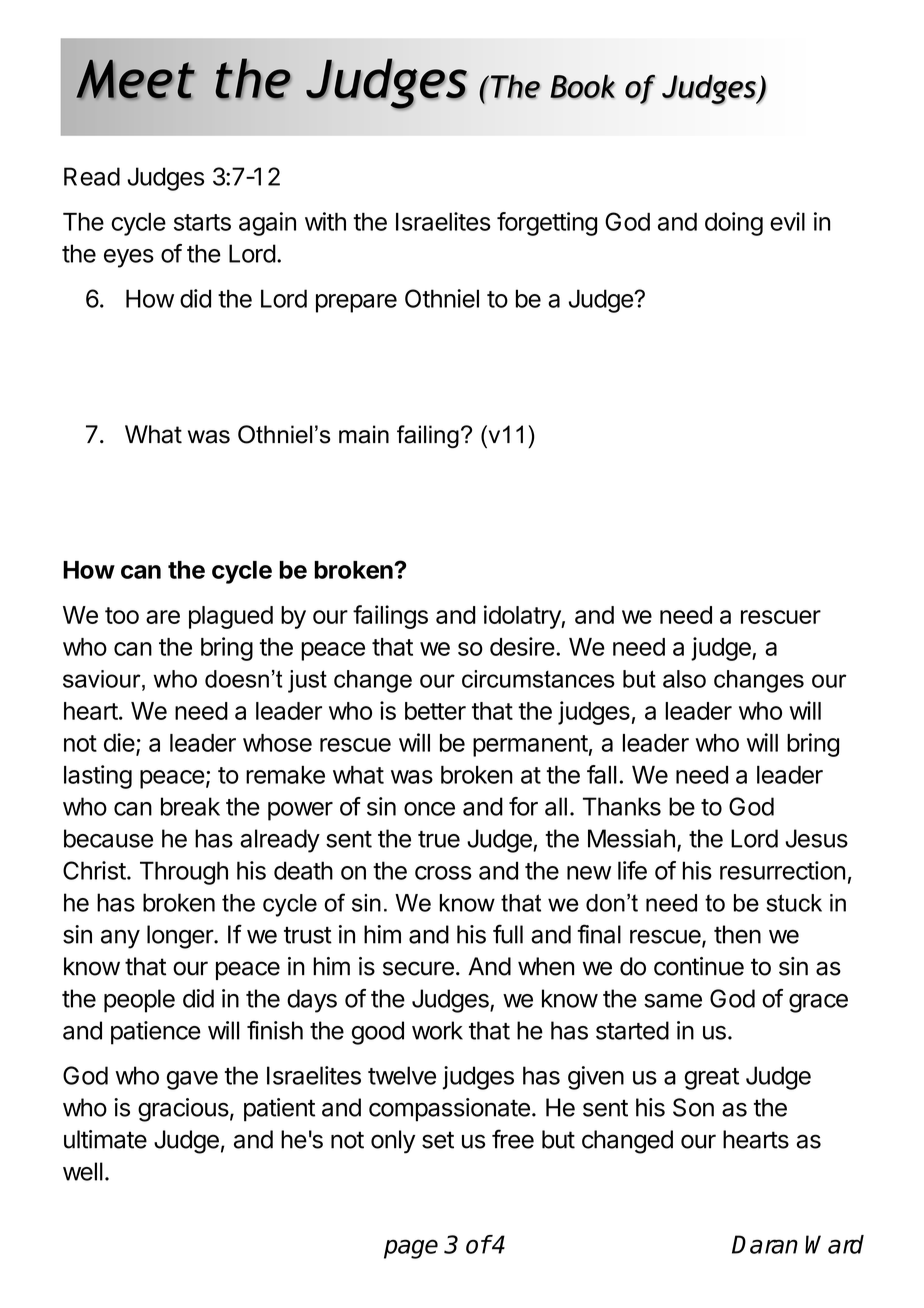 The width and height of the image is (924, 1308). I want to click on Meet, so click(135, 79).
